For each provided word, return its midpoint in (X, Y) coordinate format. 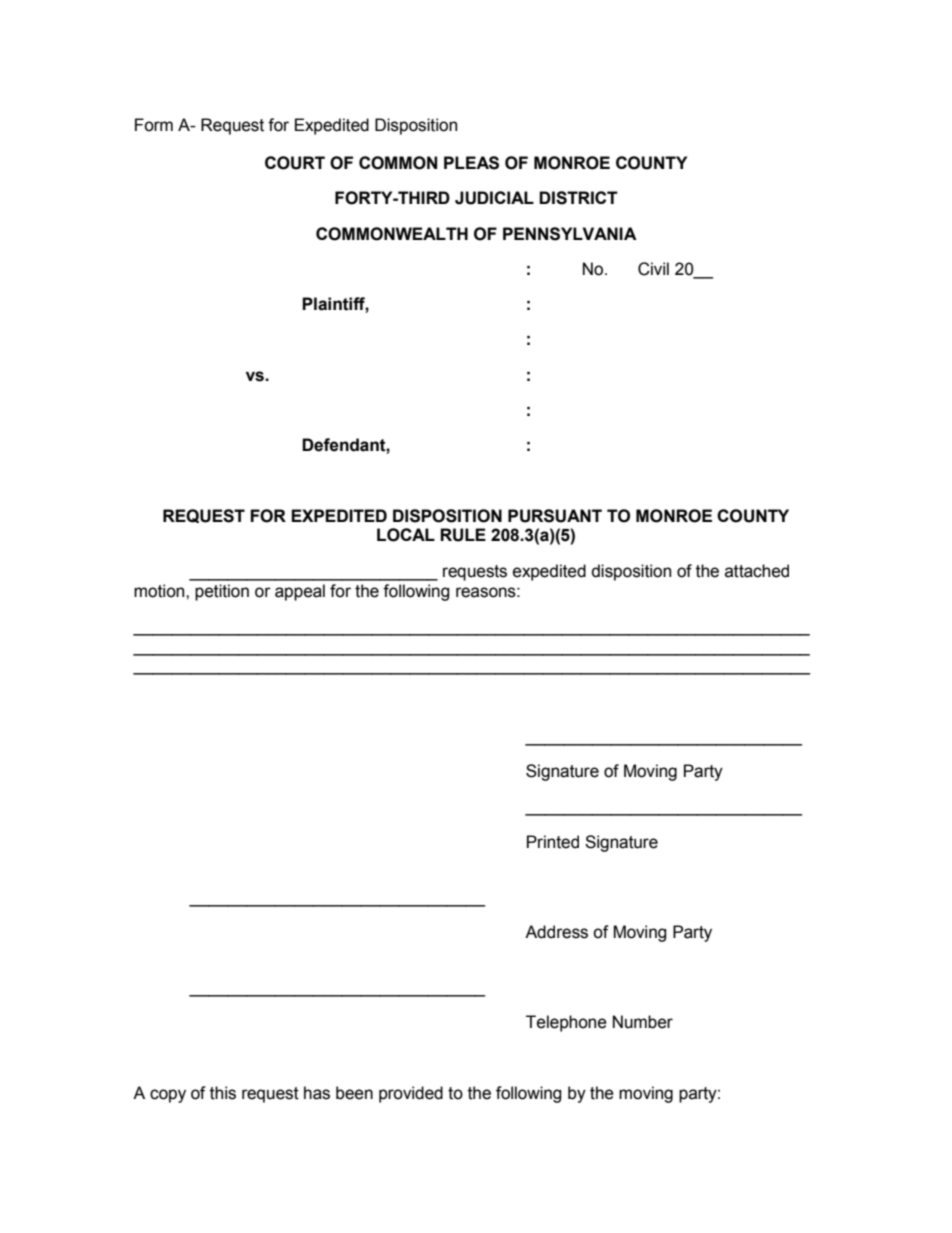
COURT (295, 163)
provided (411, 1094)
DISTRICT (578, 198)
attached (757, 571)
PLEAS (471, 163)
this (223, 1093)
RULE (463, 535)
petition (222, 592)
